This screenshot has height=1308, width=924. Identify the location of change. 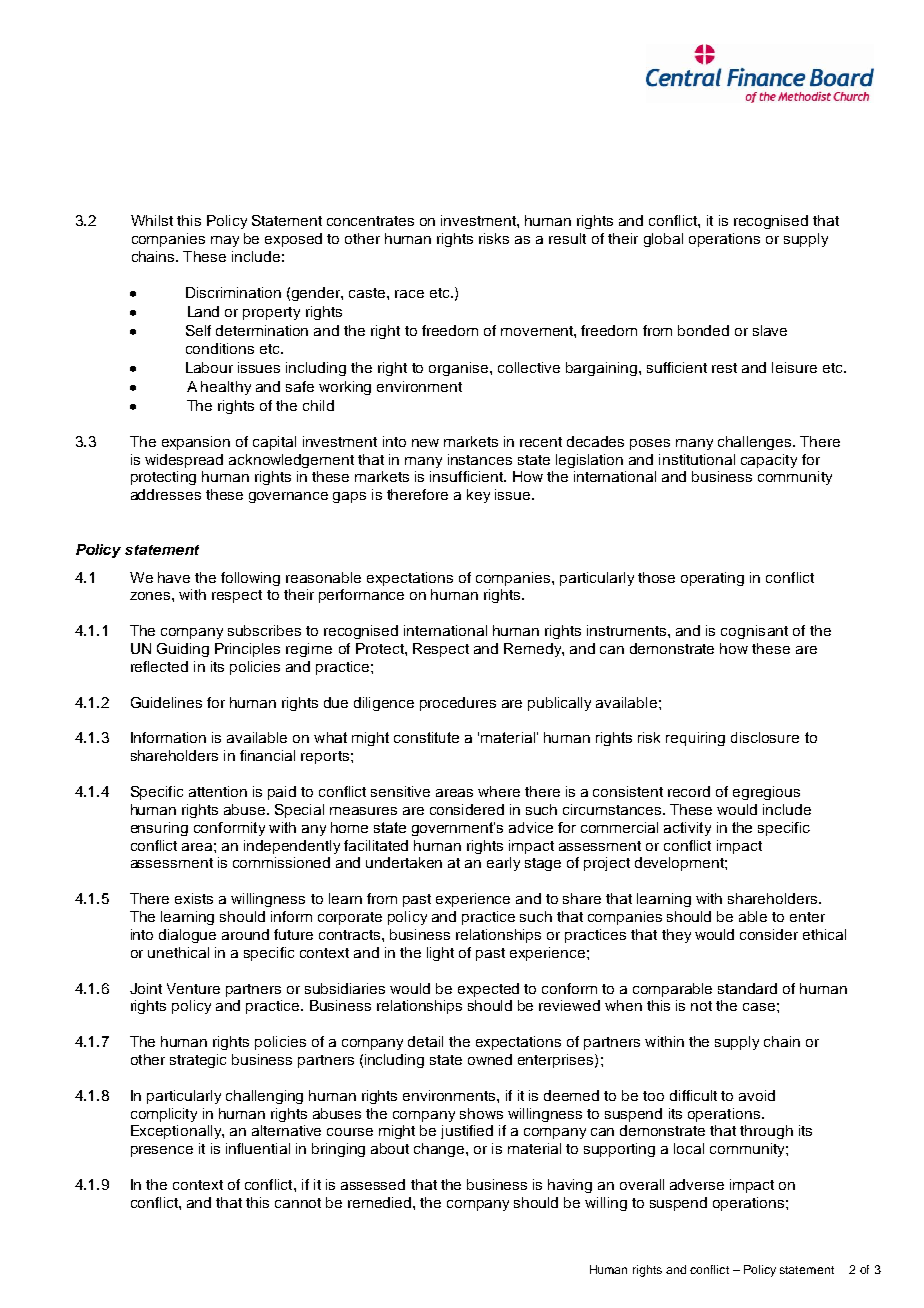
(440, 1150).
